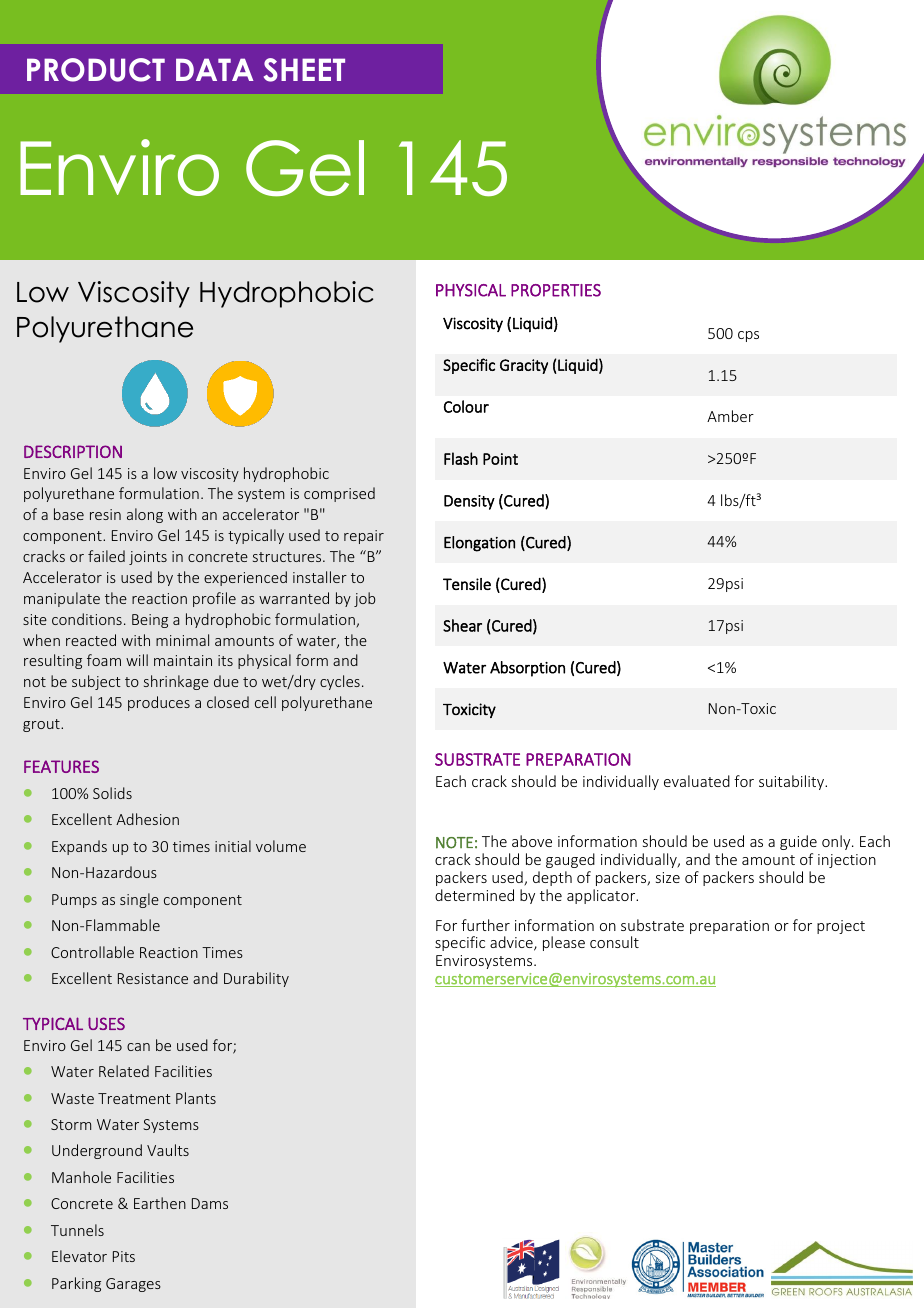 This screenshot has height=1308, width=924. I want to click on suitability, so click(792, 782).
